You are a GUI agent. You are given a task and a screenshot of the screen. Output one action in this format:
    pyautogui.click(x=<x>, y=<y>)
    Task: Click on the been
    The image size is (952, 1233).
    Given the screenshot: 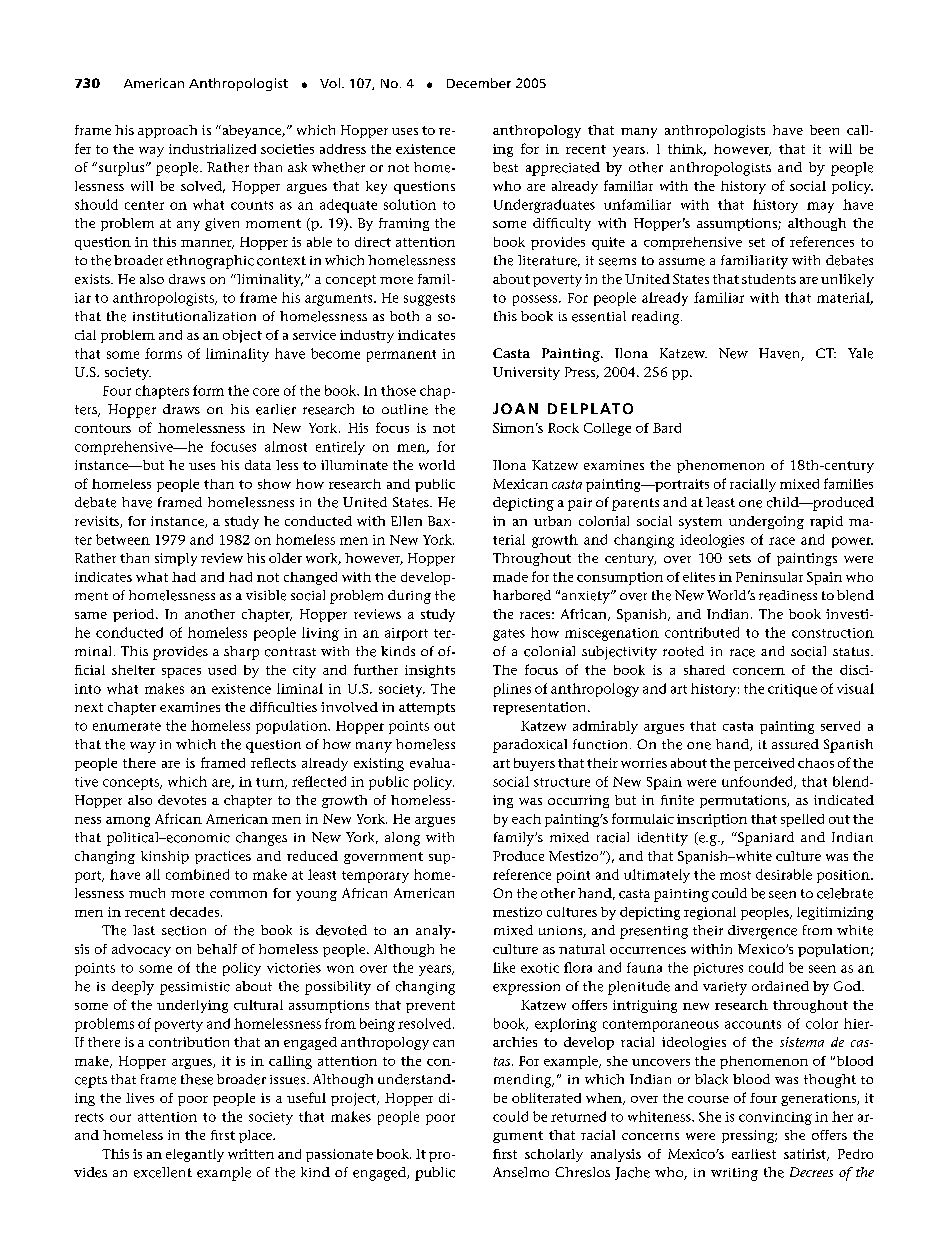 What is the action you would take?
    pyautogui.click(x=824, y=130)
